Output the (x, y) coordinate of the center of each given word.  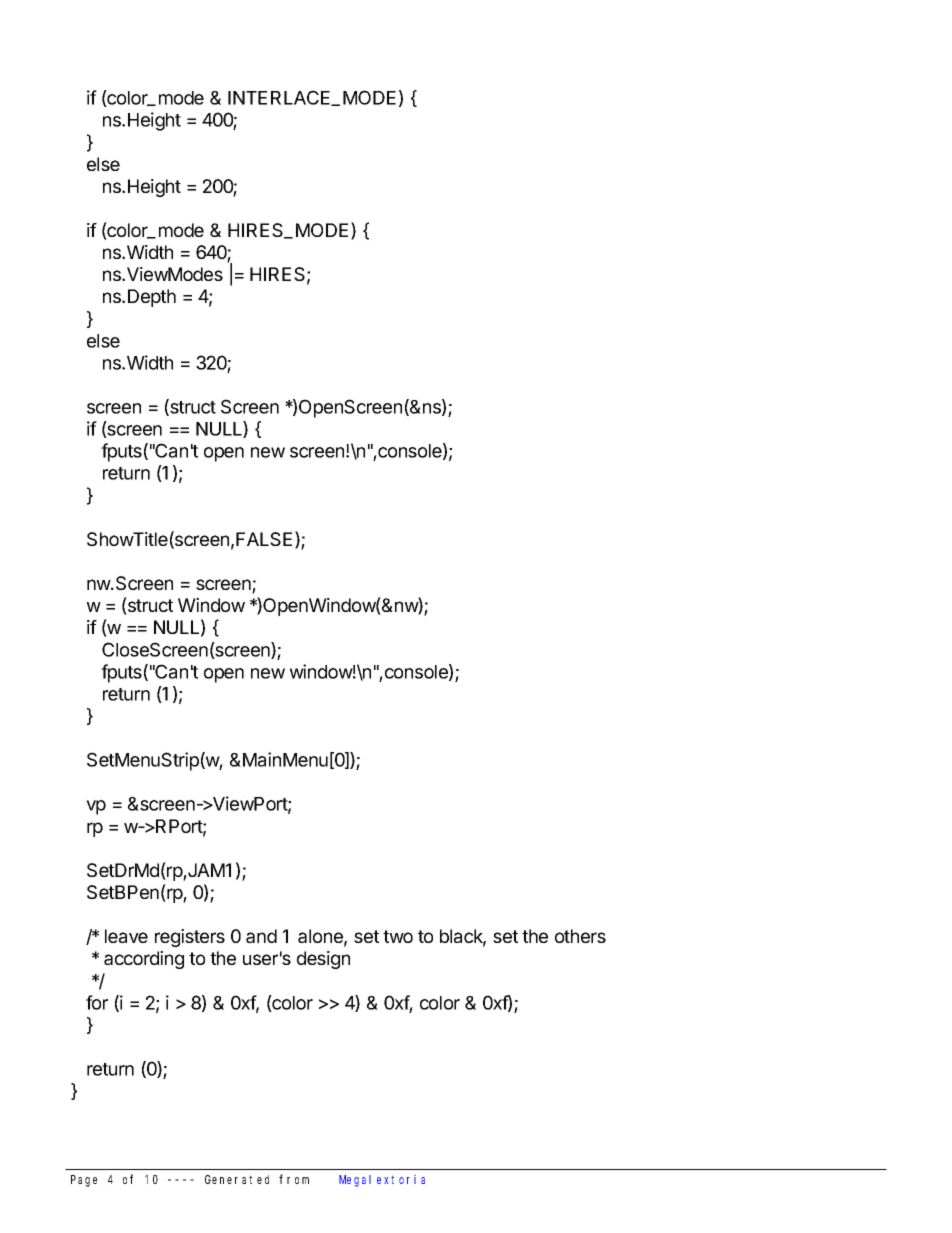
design (323, 960)
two (398, 936)
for (97, 1002)
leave (126, 936)
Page (84, 1181)
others (580, 936)
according (144, 960)
